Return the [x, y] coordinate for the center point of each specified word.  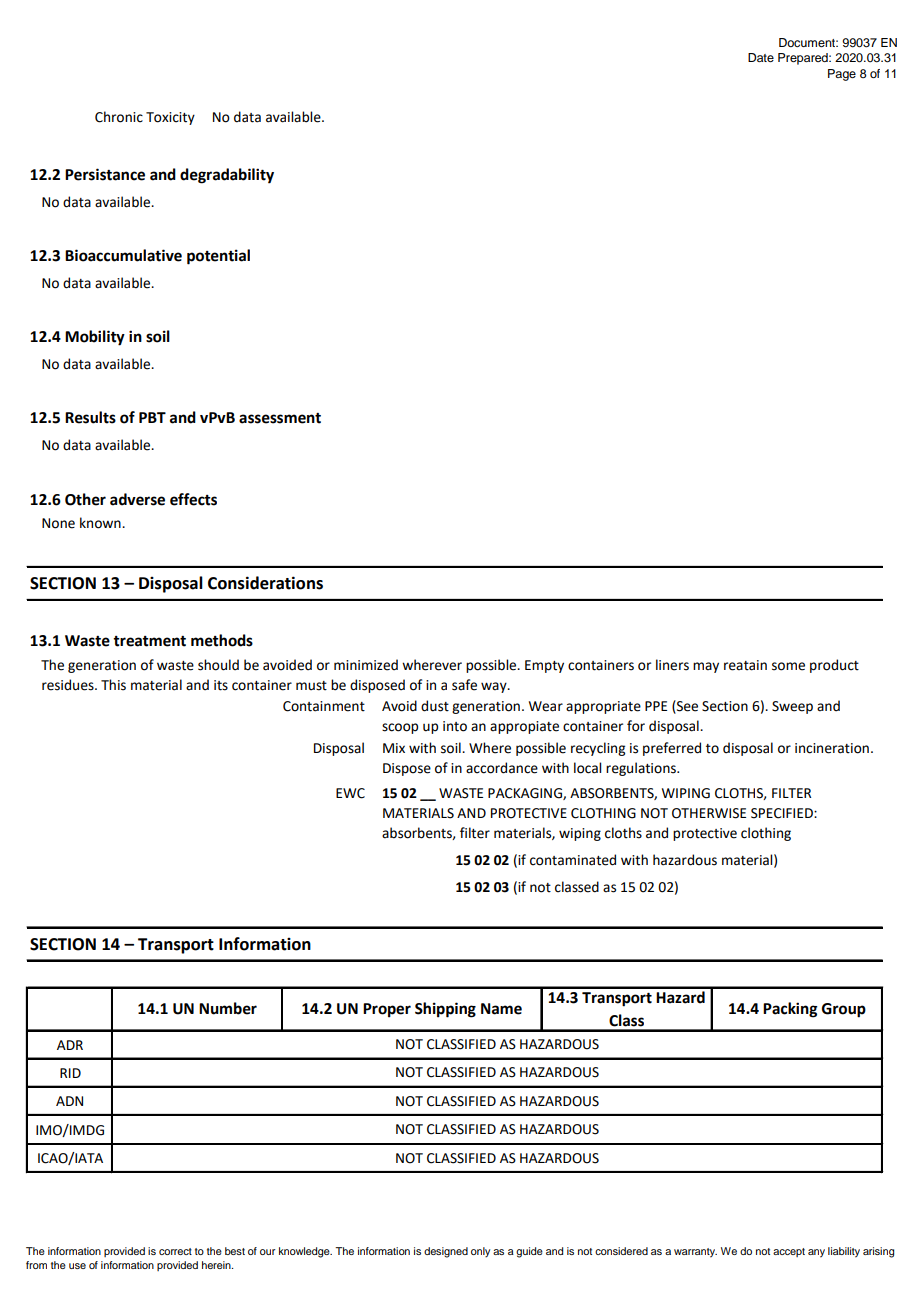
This [113, 685]
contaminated [573, 860]
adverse [137, 499]
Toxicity [170, 118]
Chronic [119, 117]
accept [789, 1252]
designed [446, 1252]
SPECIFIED [783, 813]
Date [761, 57]
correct [175, 1251]
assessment [280, 418]
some [788, 666]
